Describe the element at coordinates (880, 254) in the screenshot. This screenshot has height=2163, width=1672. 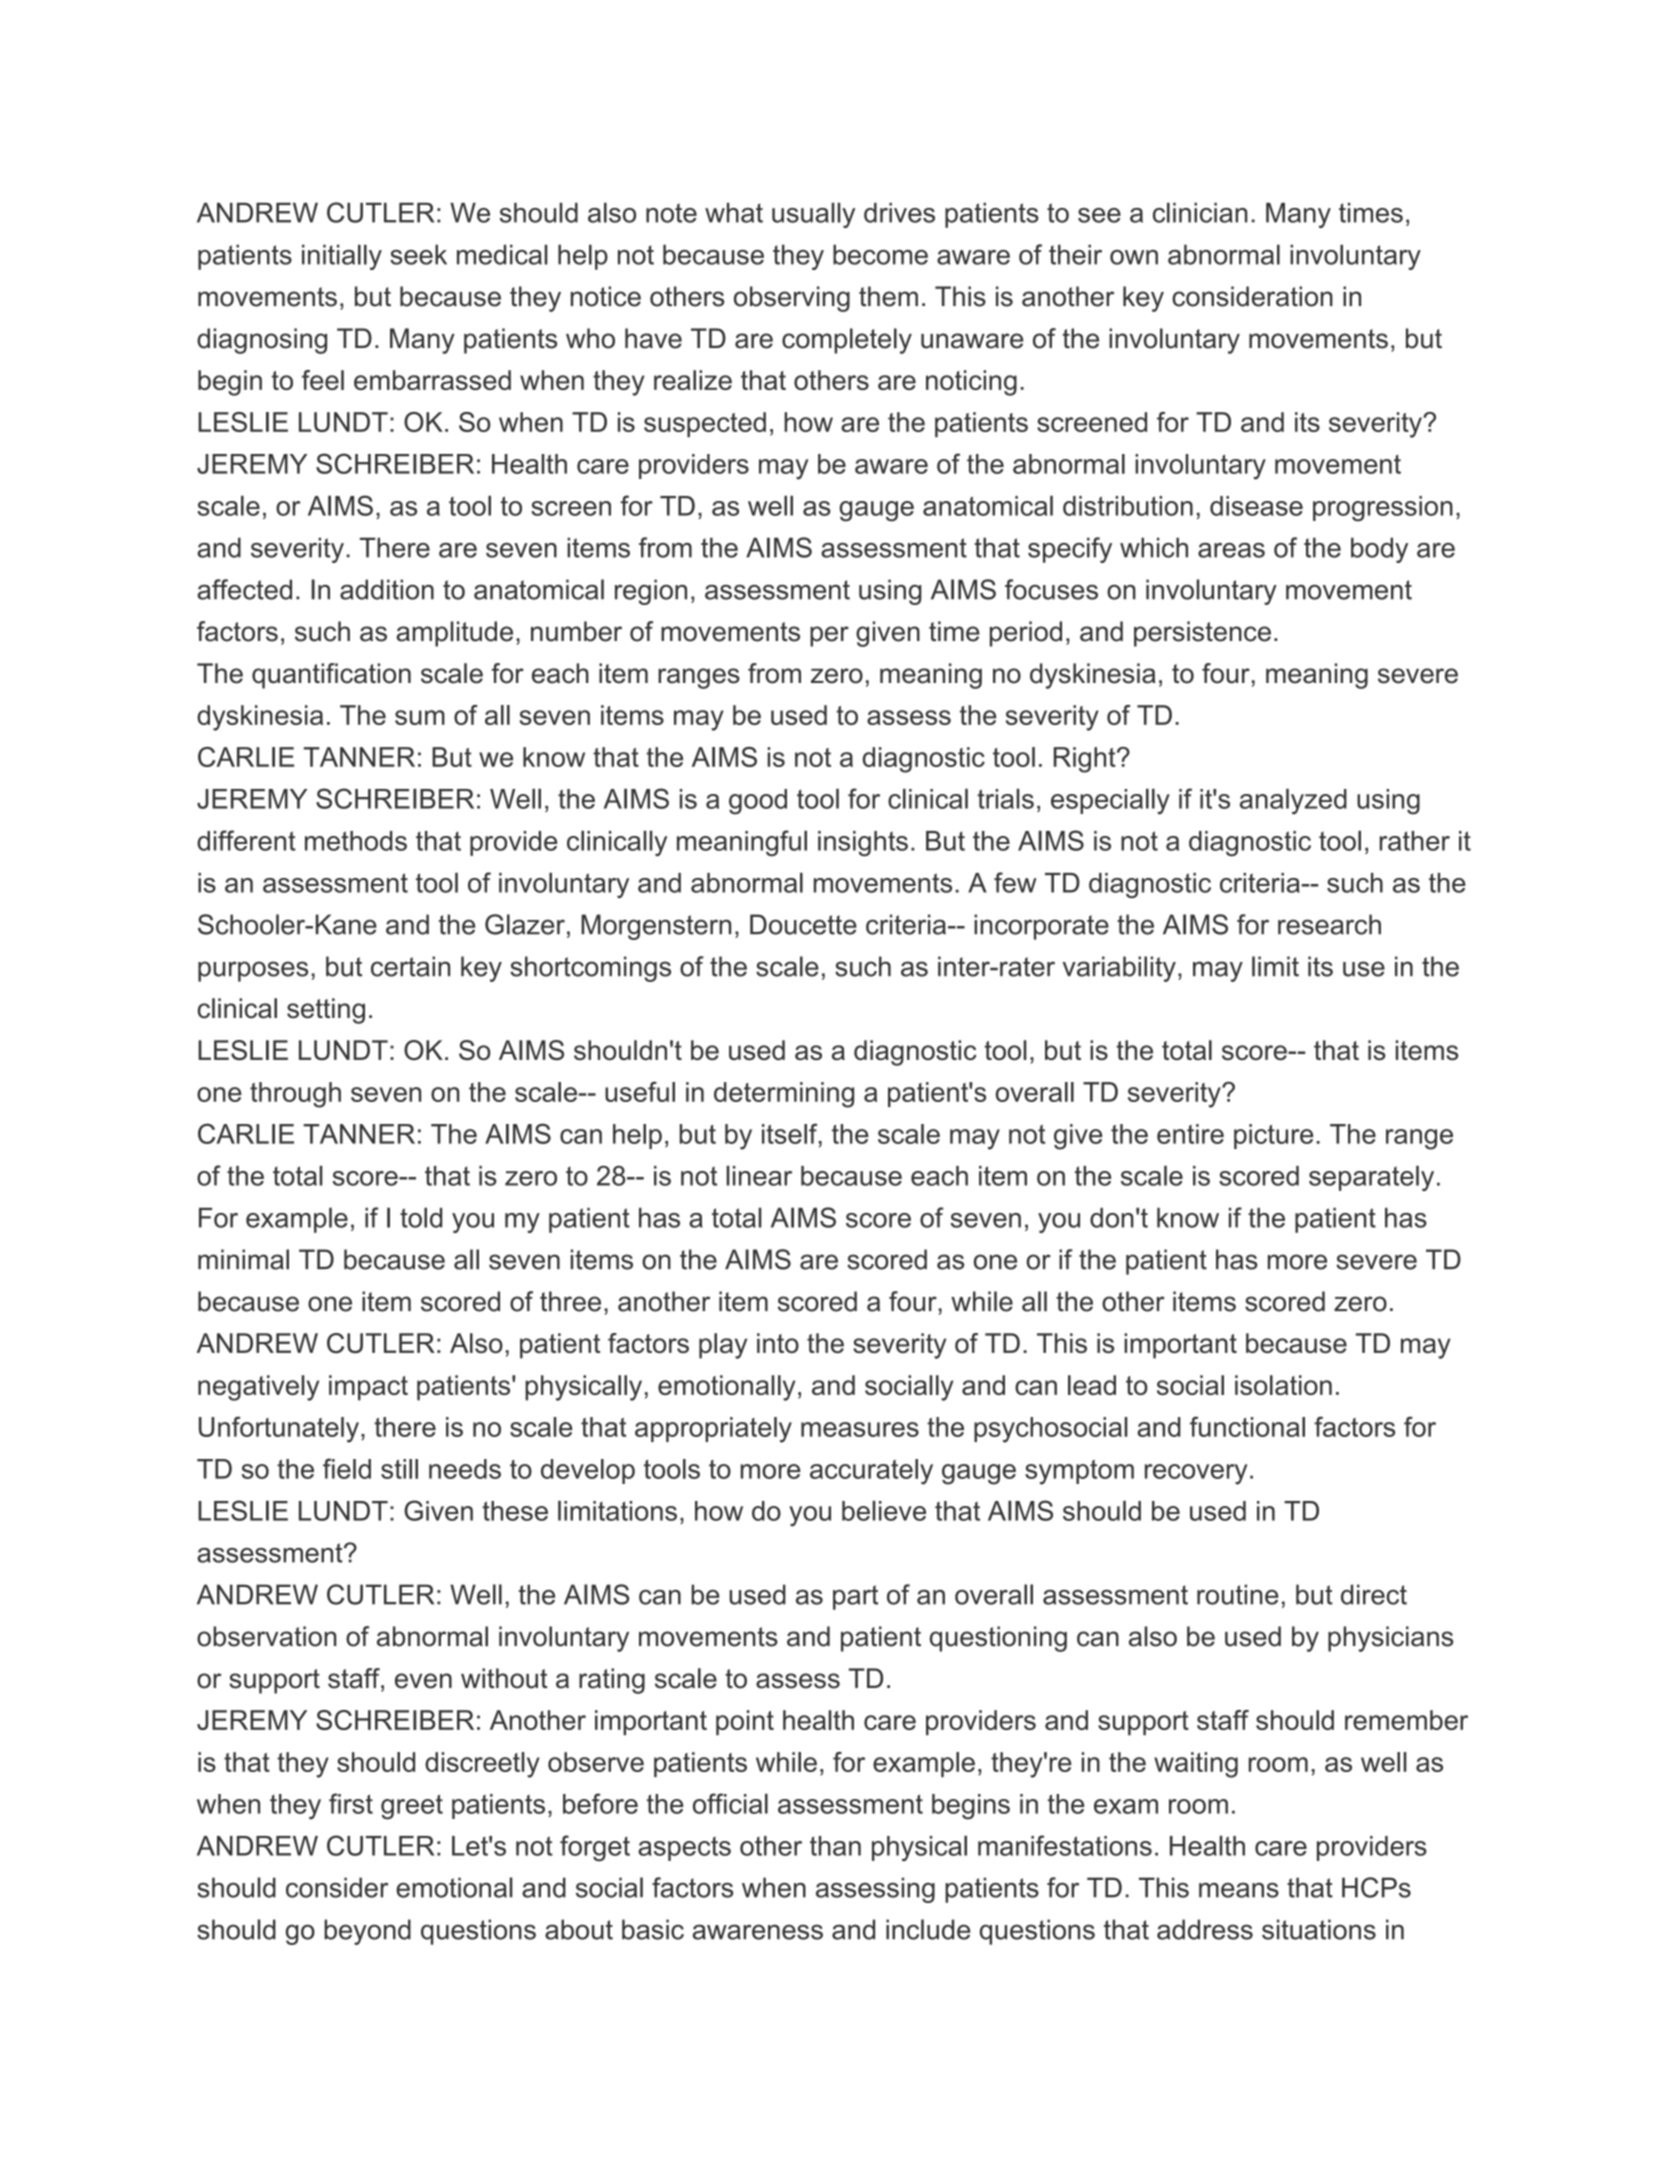
I see `become` at that location.
